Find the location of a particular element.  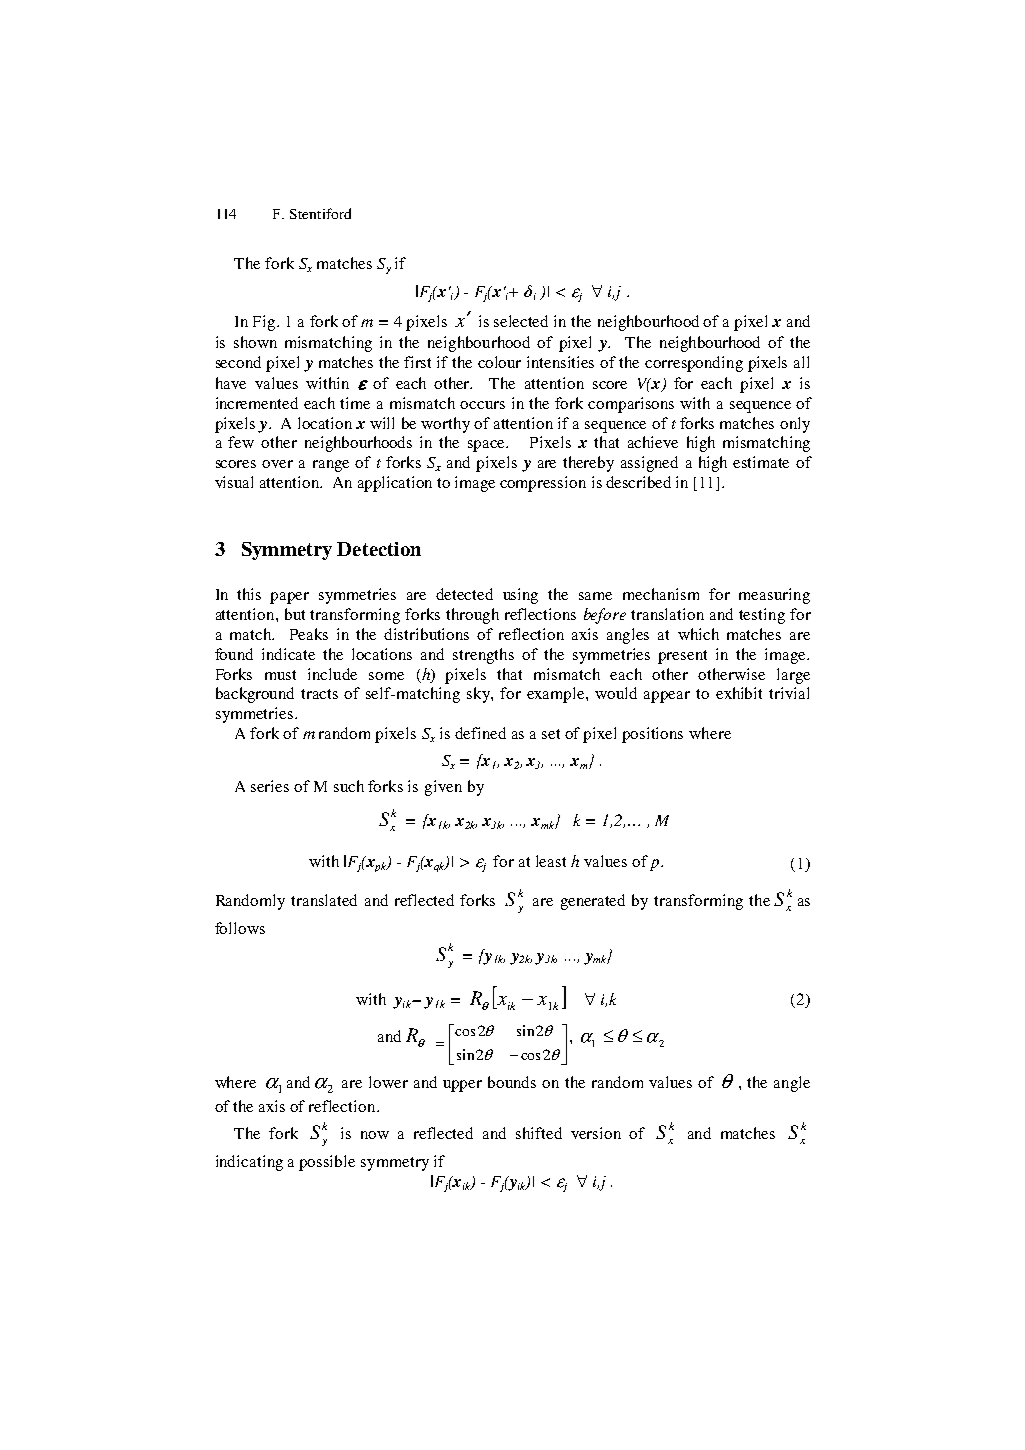

shown is located at coordinates (255, 342).
